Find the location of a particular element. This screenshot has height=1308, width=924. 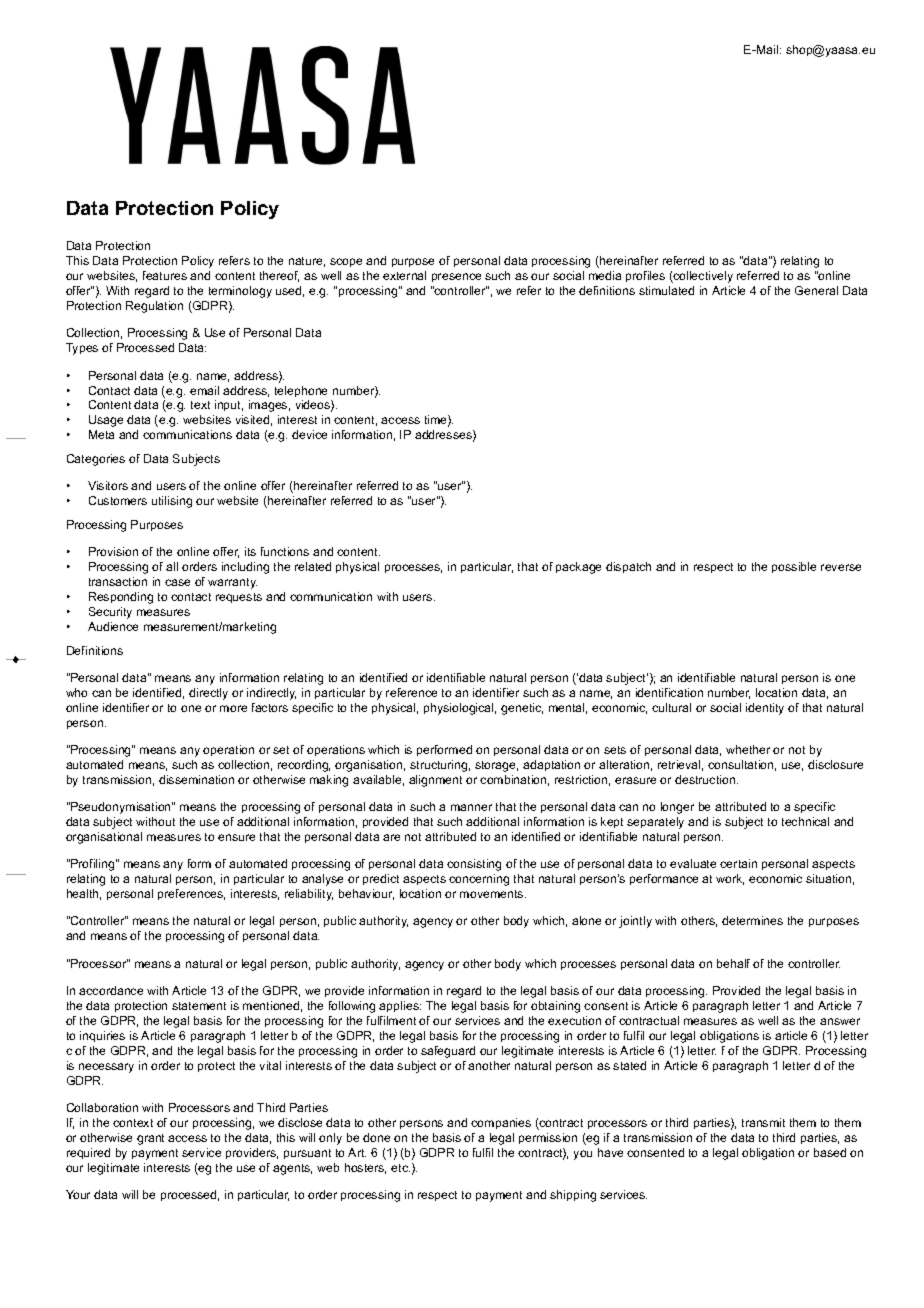

whether is located at coordinates (748, 749).
